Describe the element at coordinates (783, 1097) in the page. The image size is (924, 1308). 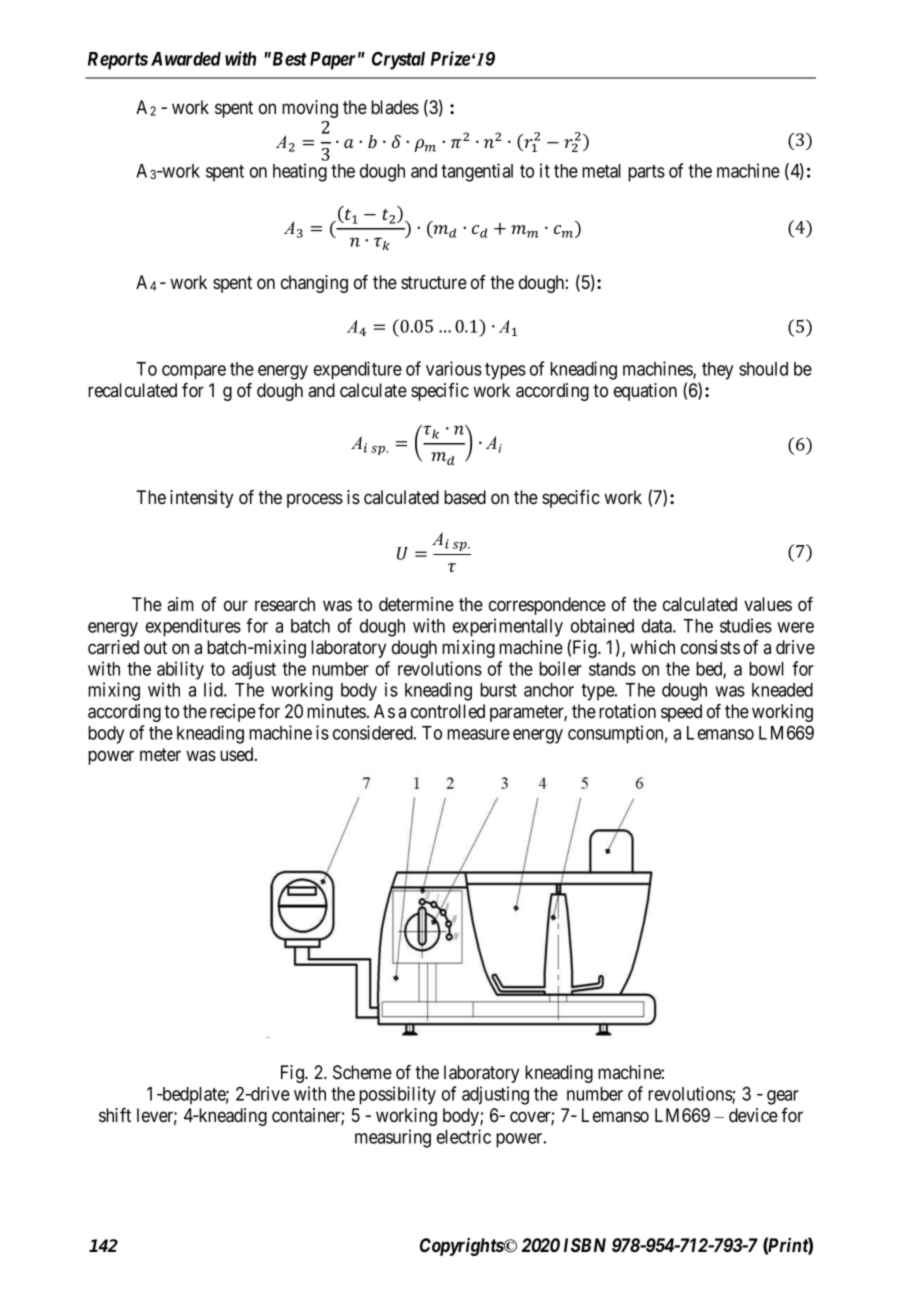
I see `gear` at that location.
